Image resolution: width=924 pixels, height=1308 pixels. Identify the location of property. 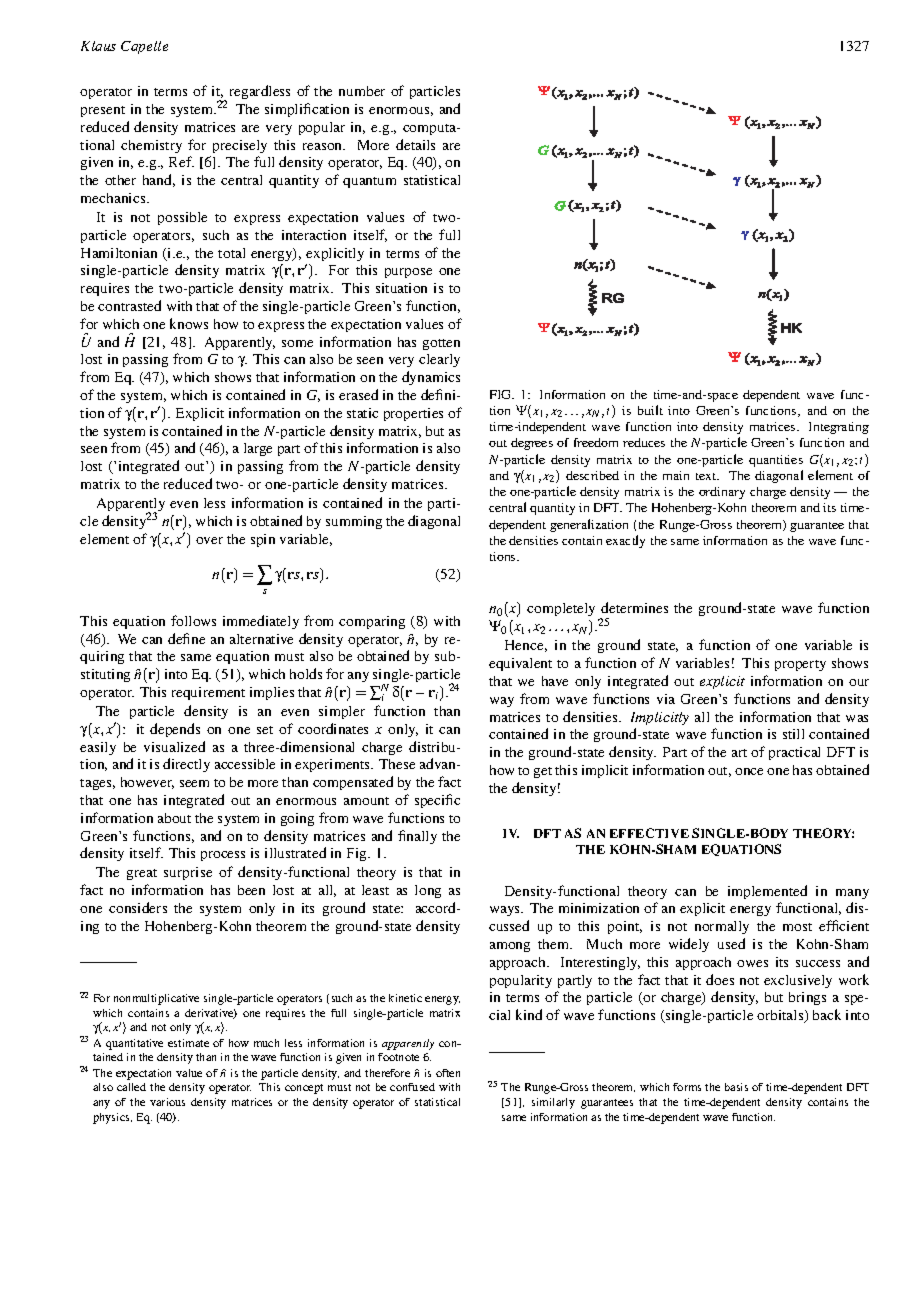
(800, 665).
